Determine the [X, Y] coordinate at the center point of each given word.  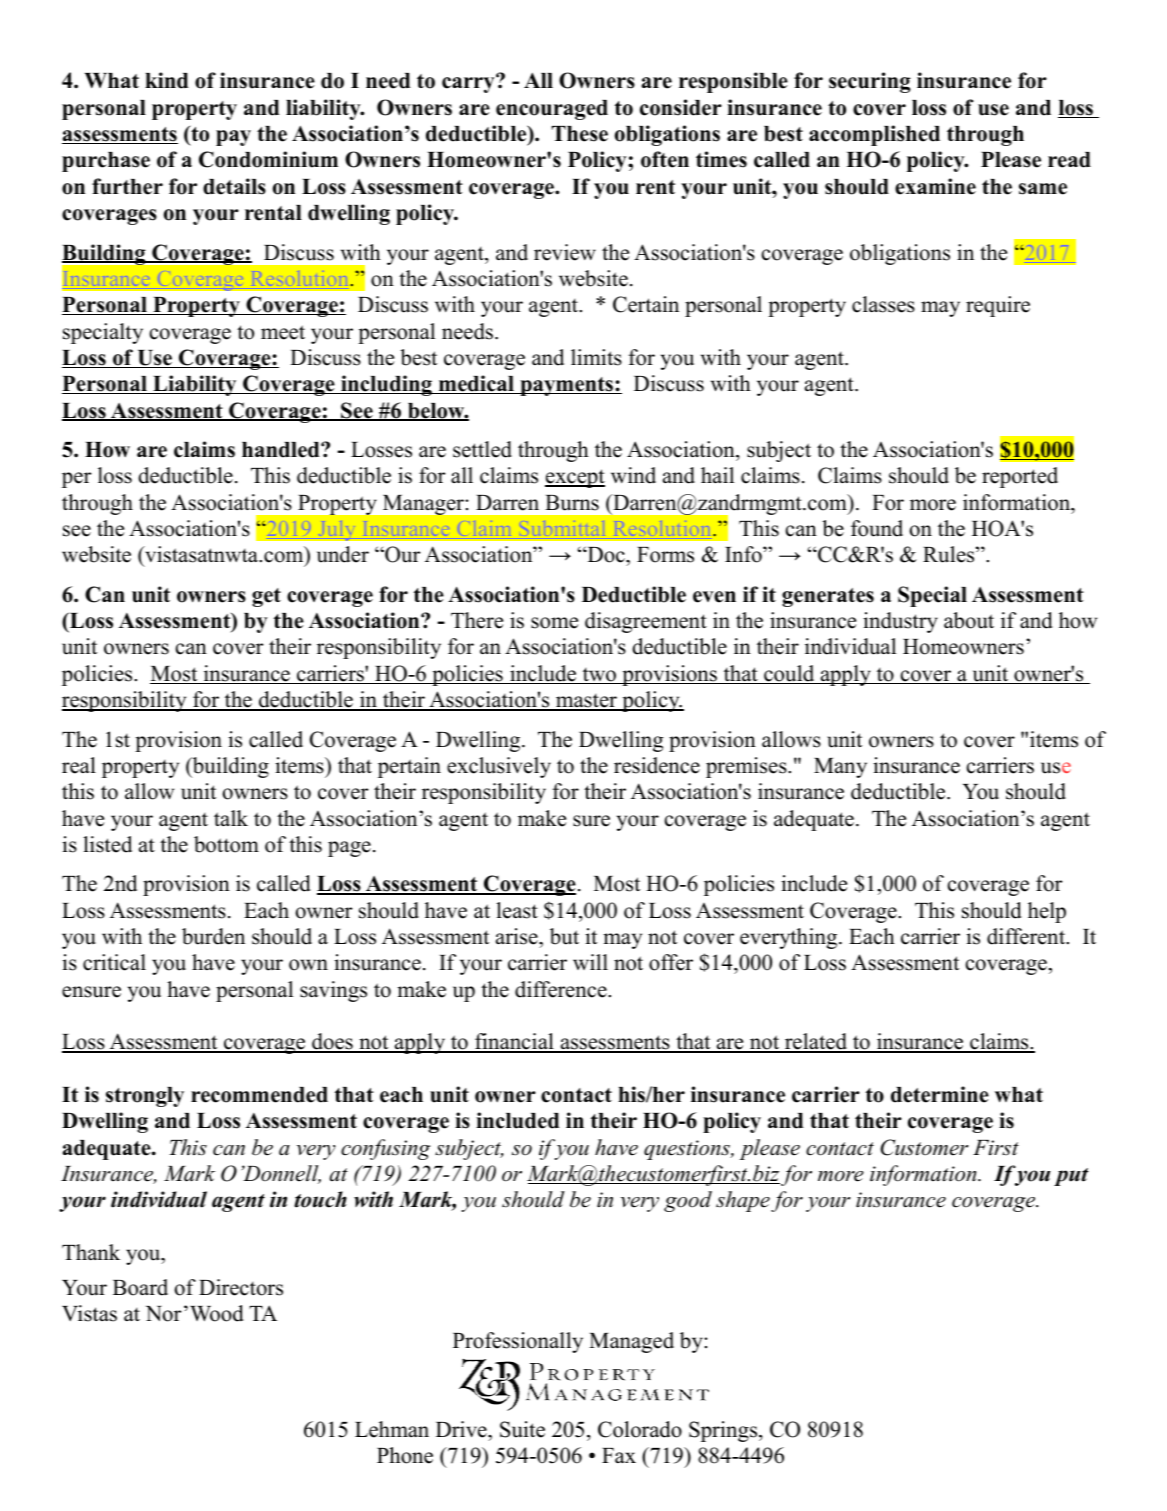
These [580, 134]
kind [167, 80]
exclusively [499, 767]
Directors [241, 1287]
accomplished [874, 135]
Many [840, 768]
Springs [724, 1431]
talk [231, 818]
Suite [522, 1429]
